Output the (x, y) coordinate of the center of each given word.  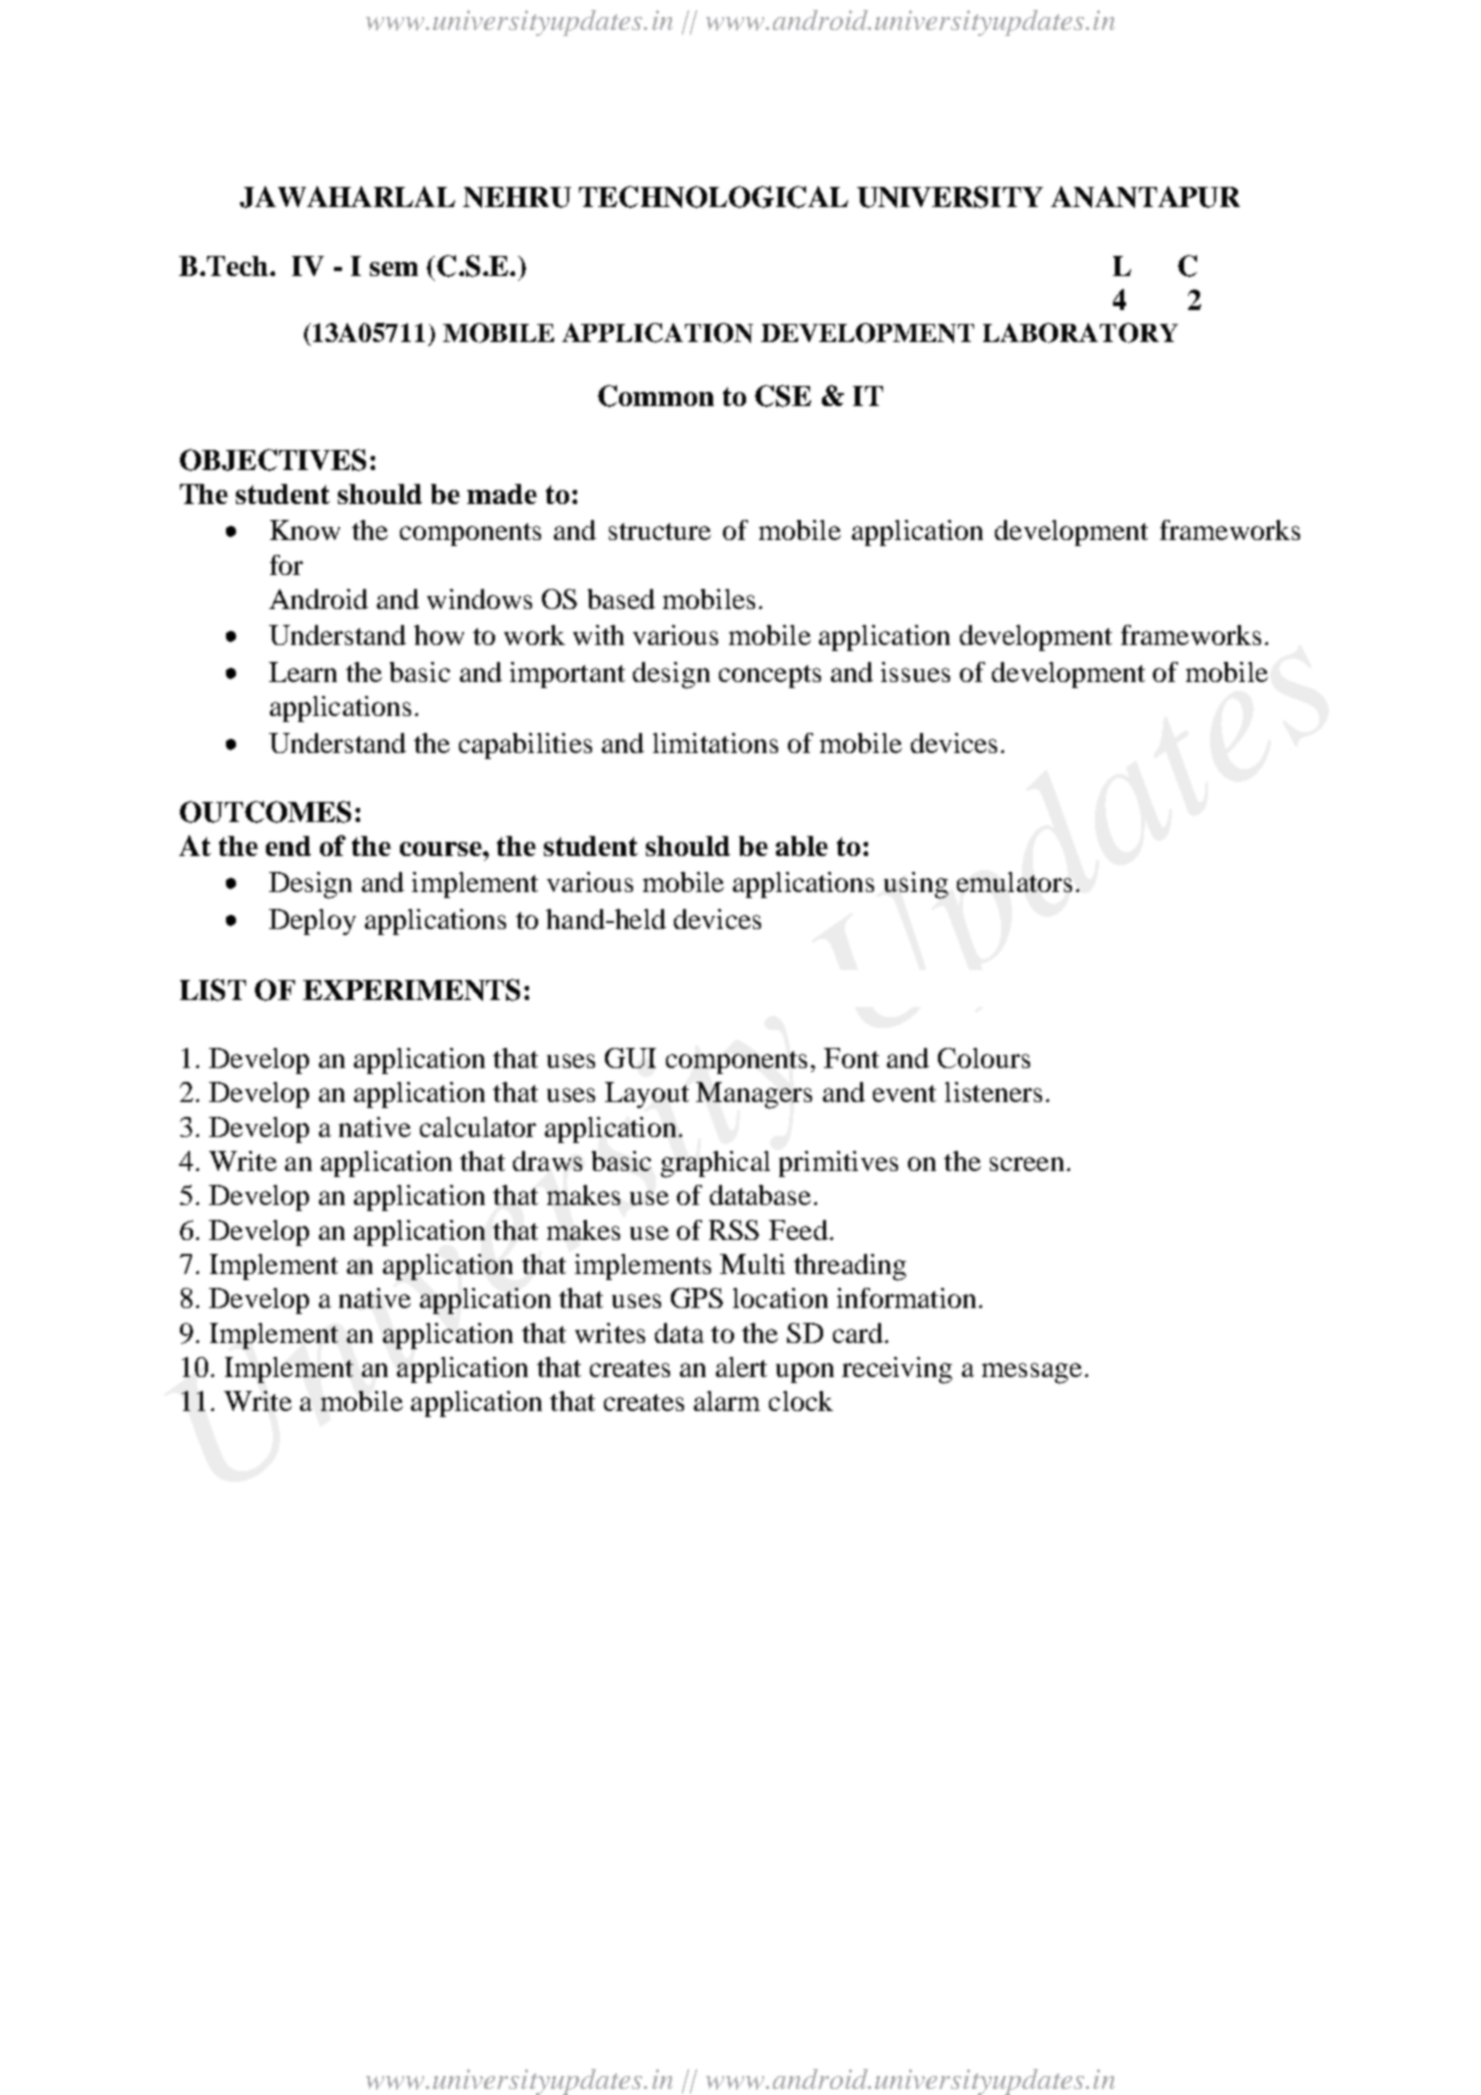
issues (915, 672)
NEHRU (517, 197)
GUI (630, 1058)
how (439, 635)
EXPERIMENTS (411, 990)
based (621, 599)
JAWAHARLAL (347, 197)
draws (547, 1161)
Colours (984, 1058)
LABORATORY (1080, 333)
